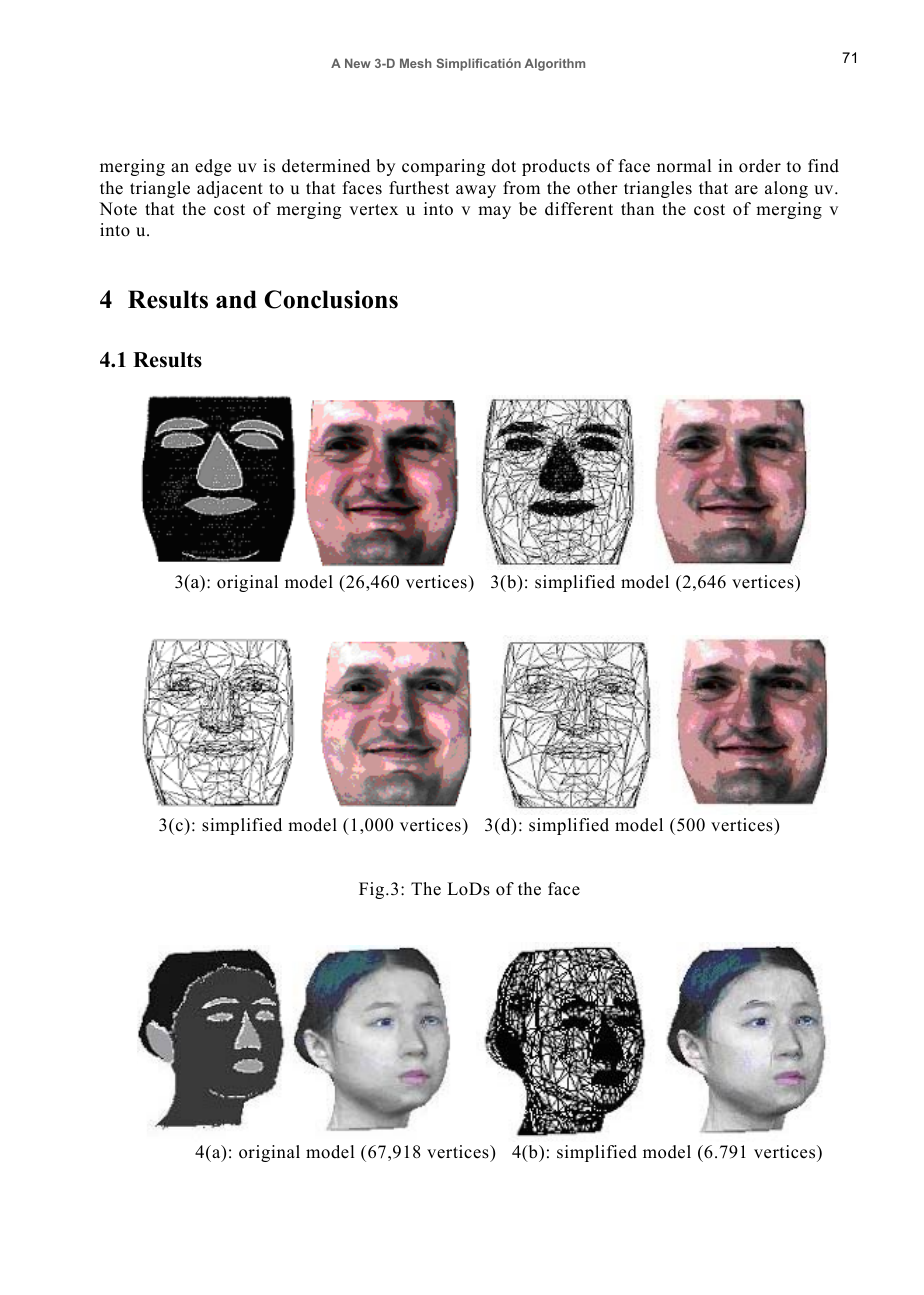 The image size is (924, 1295). Describe the element at coordinates (331, 299) in the image. I see `Conclusions` at that location.
